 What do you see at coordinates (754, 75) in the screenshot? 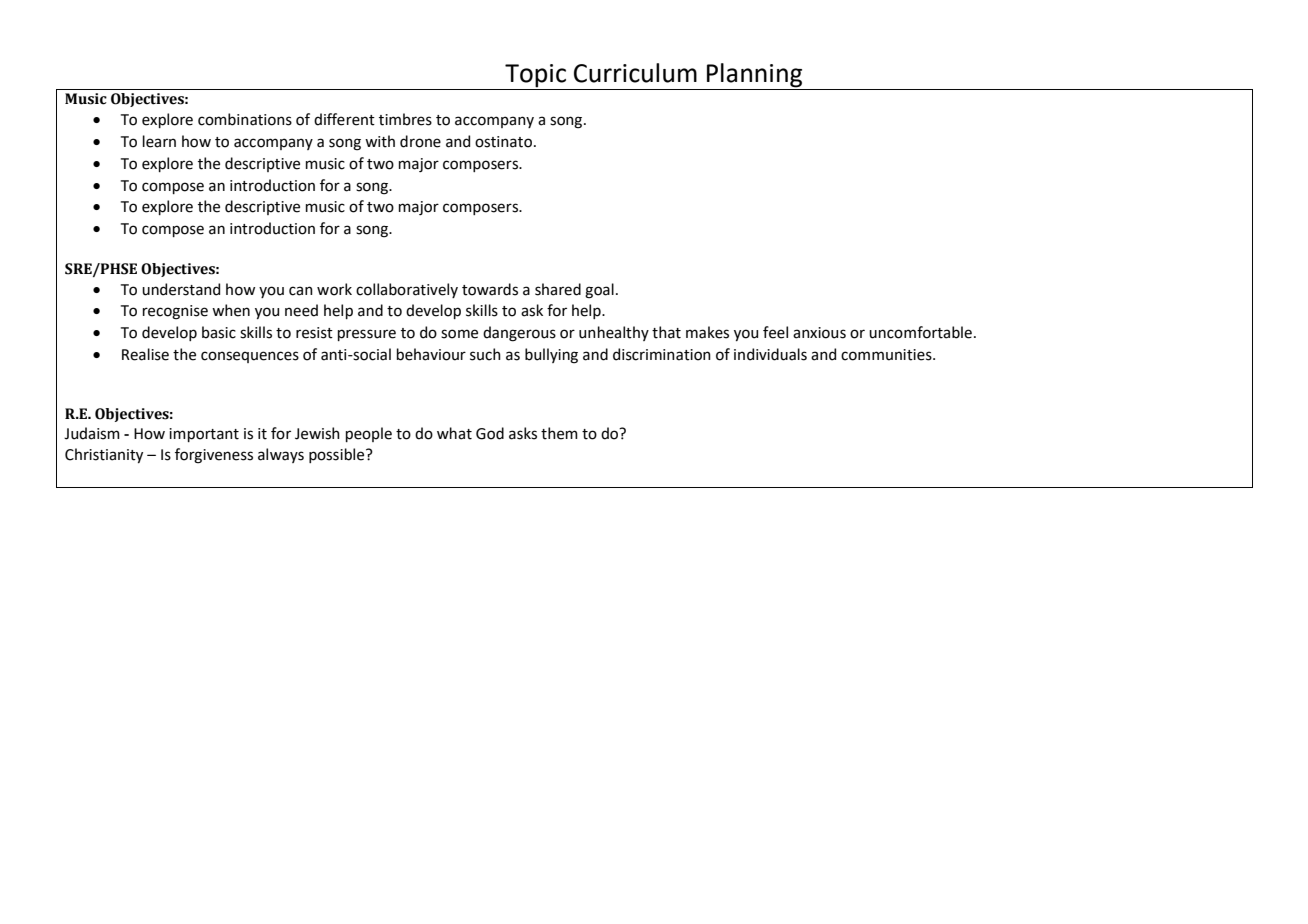
I see `Planning` at bounding box center [754, 75].
